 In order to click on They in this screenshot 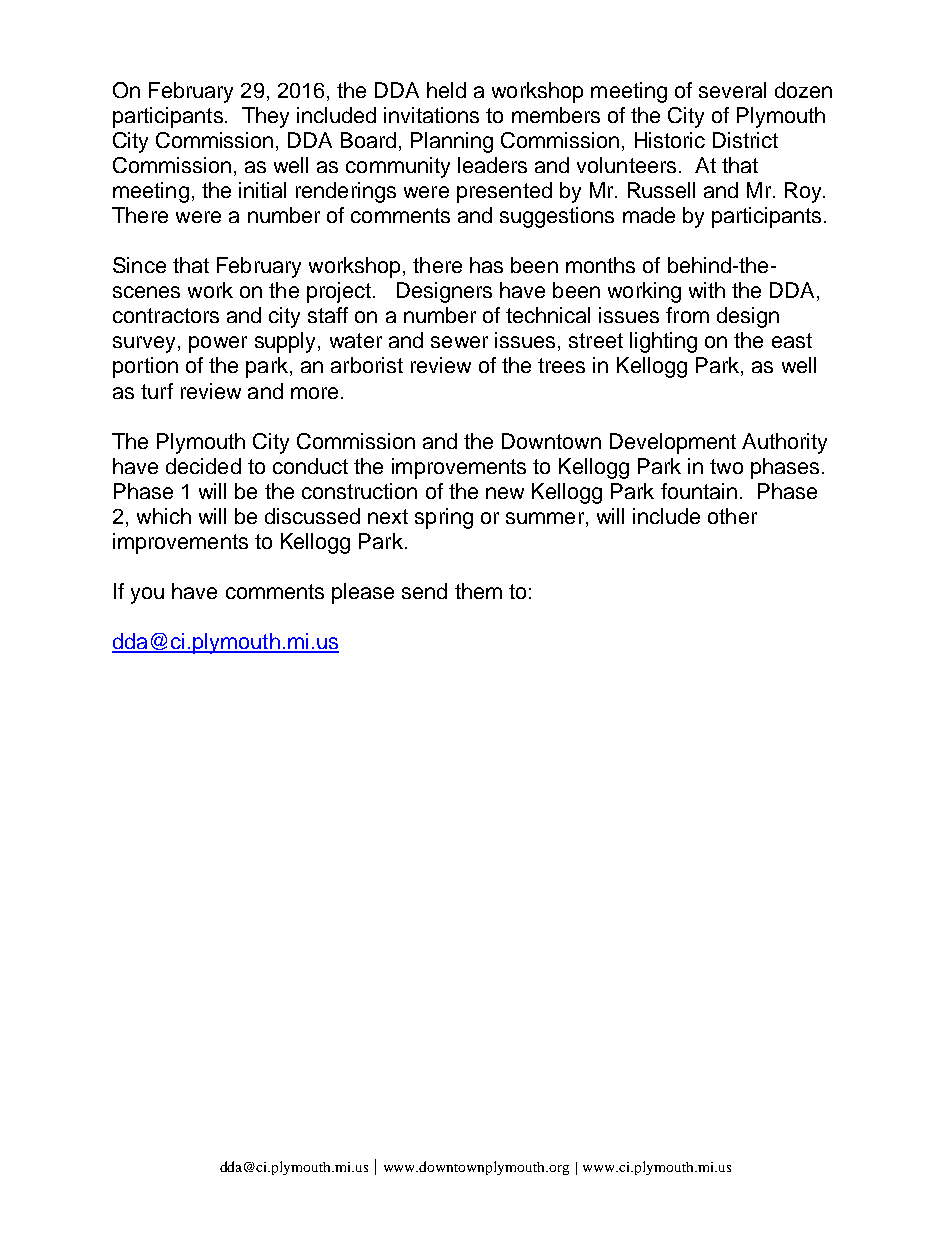, I will do `click(265, 117)`.
